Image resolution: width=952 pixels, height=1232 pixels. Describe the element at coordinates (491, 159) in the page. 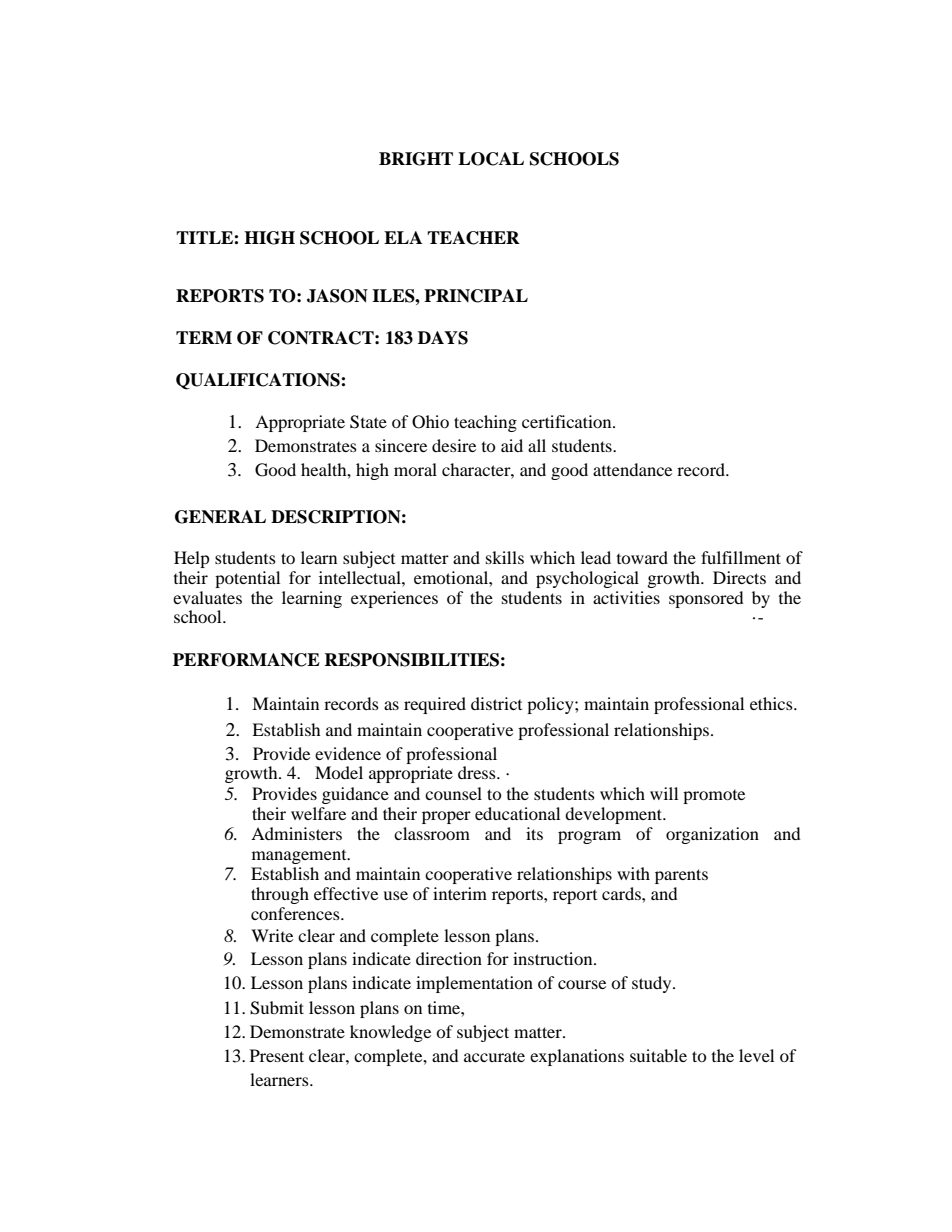

I see `LOCAL` at that location.
